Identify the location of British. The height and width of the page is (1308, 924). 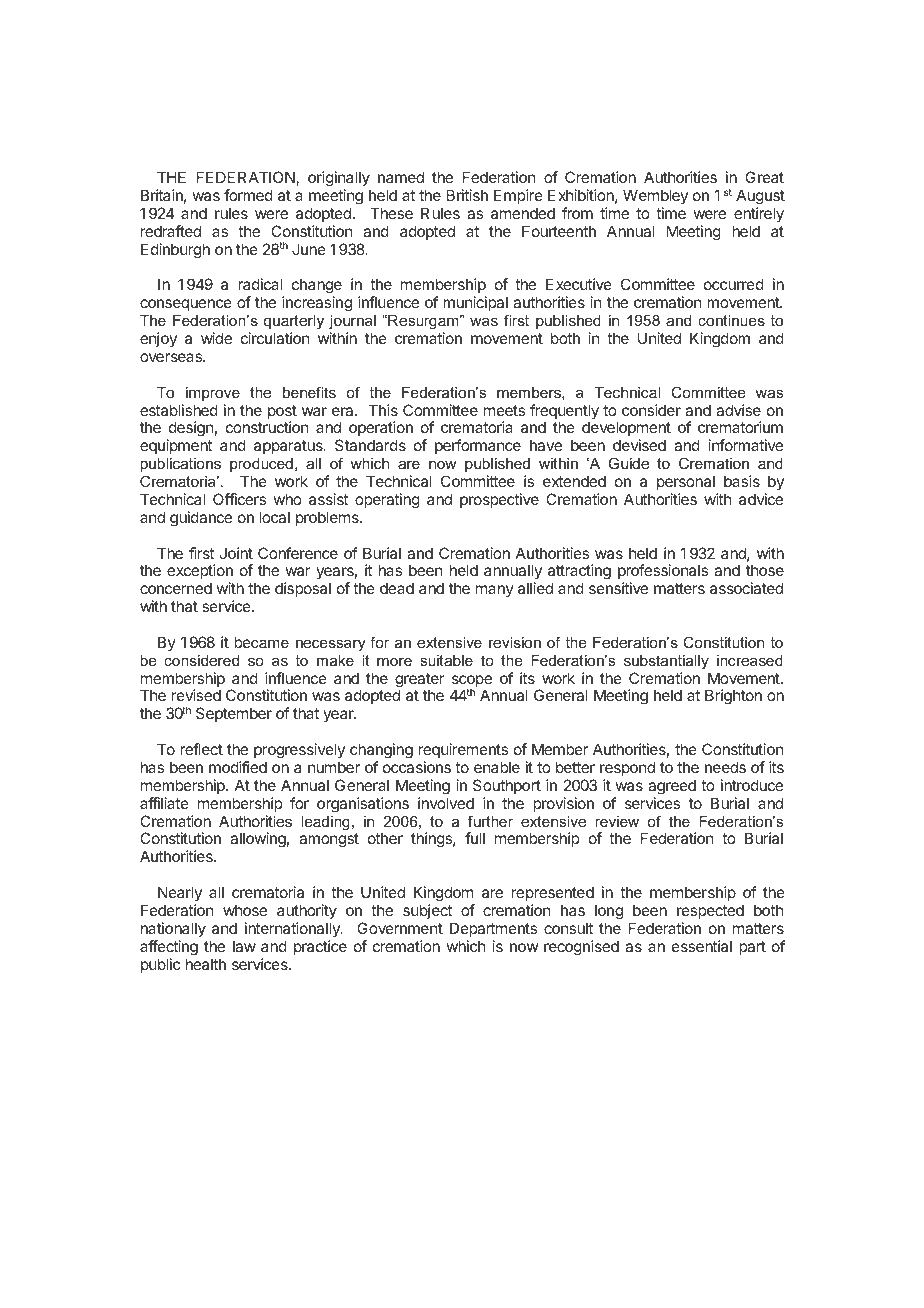
(467, 195).
